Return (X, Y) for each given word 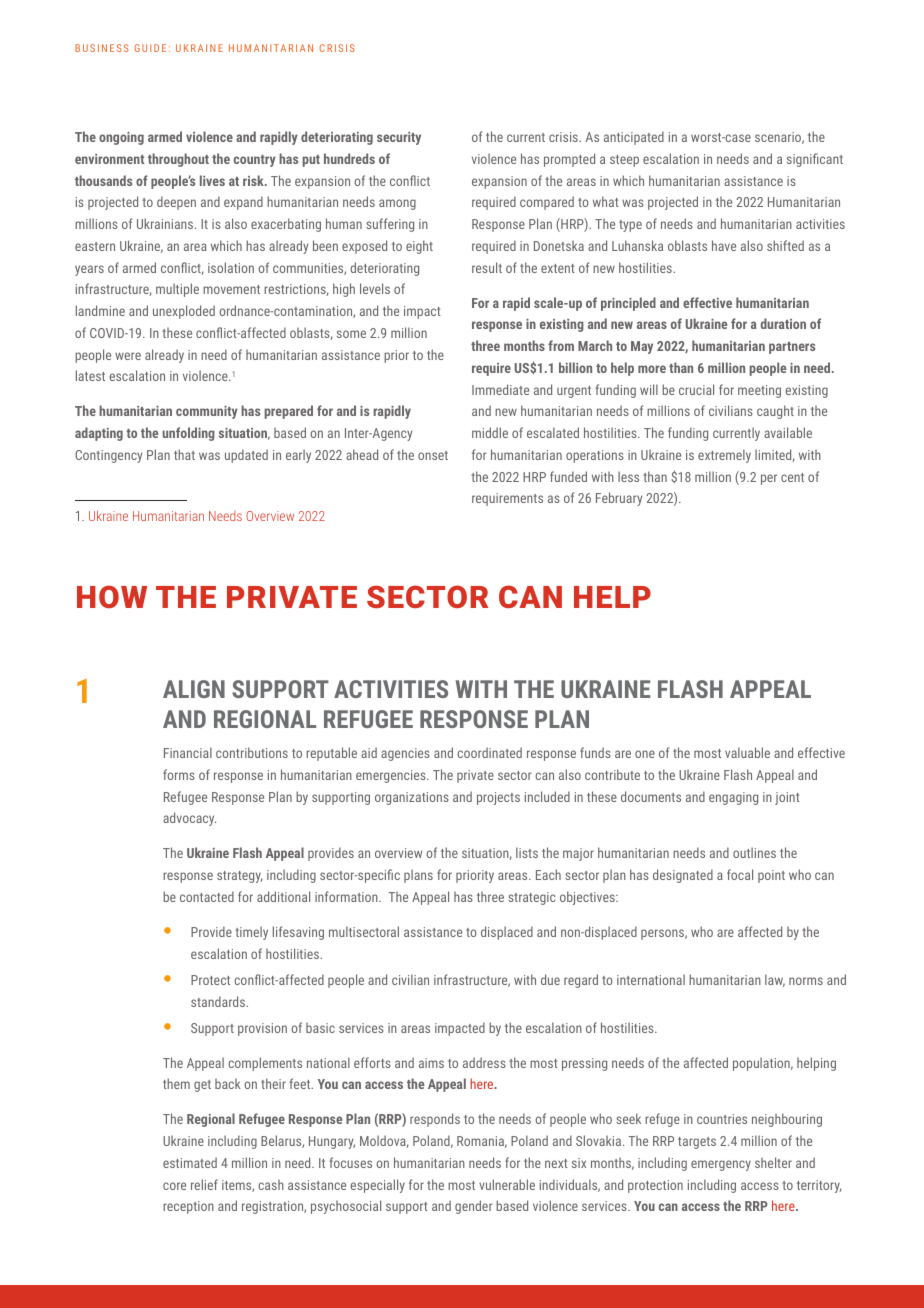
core (174, 1186)
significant (815, 160)
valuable (747, 752)
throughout (178, 160)
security (399, 138)
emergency (721, 1165)
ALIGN (194, 689)
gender (474, 1207)
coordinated (489, 752)
